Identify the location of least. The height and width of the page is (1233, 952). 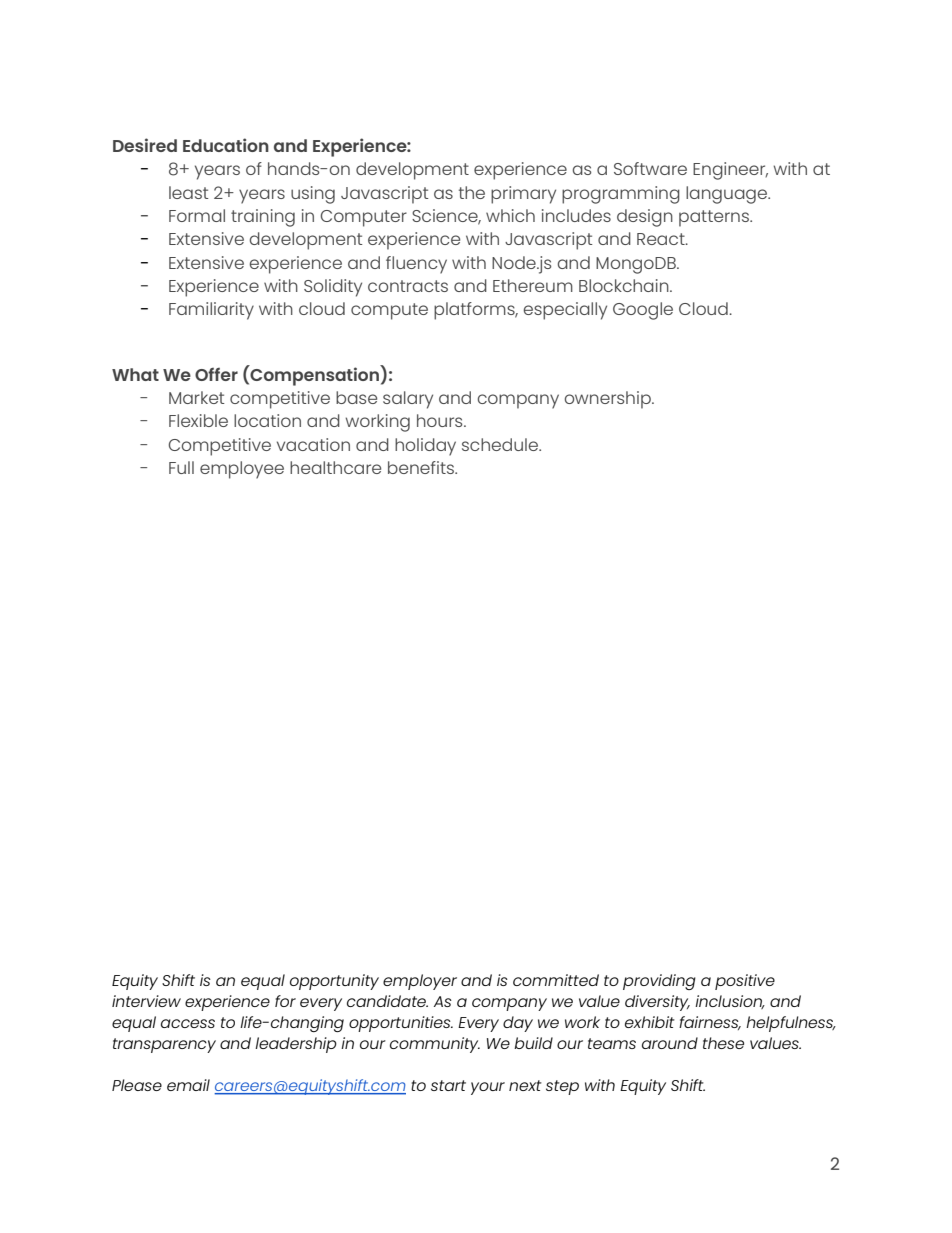
(189, 192).
